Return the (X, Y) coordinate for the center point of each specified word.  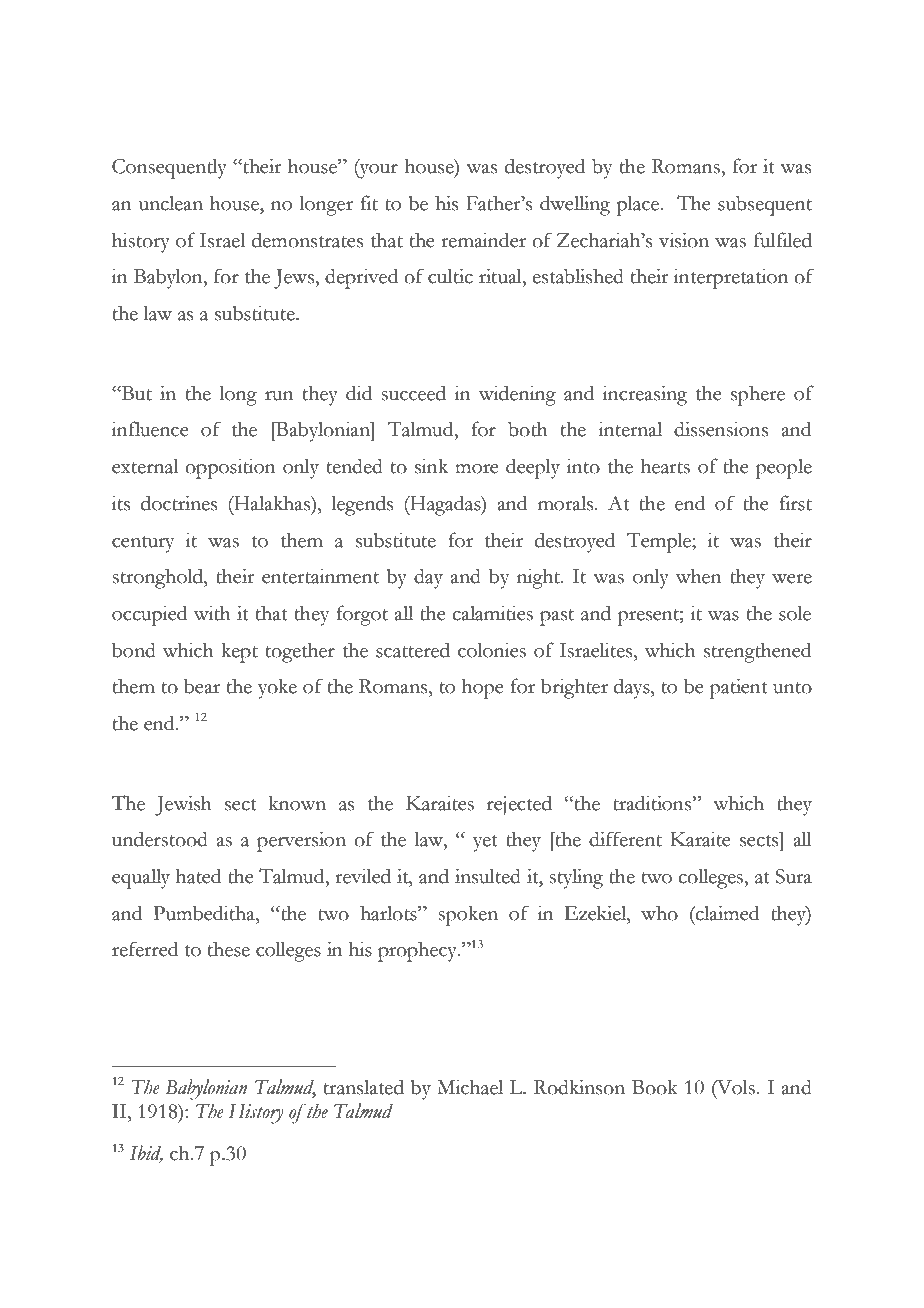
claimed (726, 913)
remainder (483, 240)
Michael (470, 1087)
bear (202, 686)
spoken (468, 916)
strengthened (757, 652)
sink (431, 466)
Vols (735, 1087)
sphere (758, 395)
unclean (171, 203)
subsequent (765, 206)
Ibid (146, 1154)
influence (150, 429)
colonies (492, 650)
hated (198, 876)
